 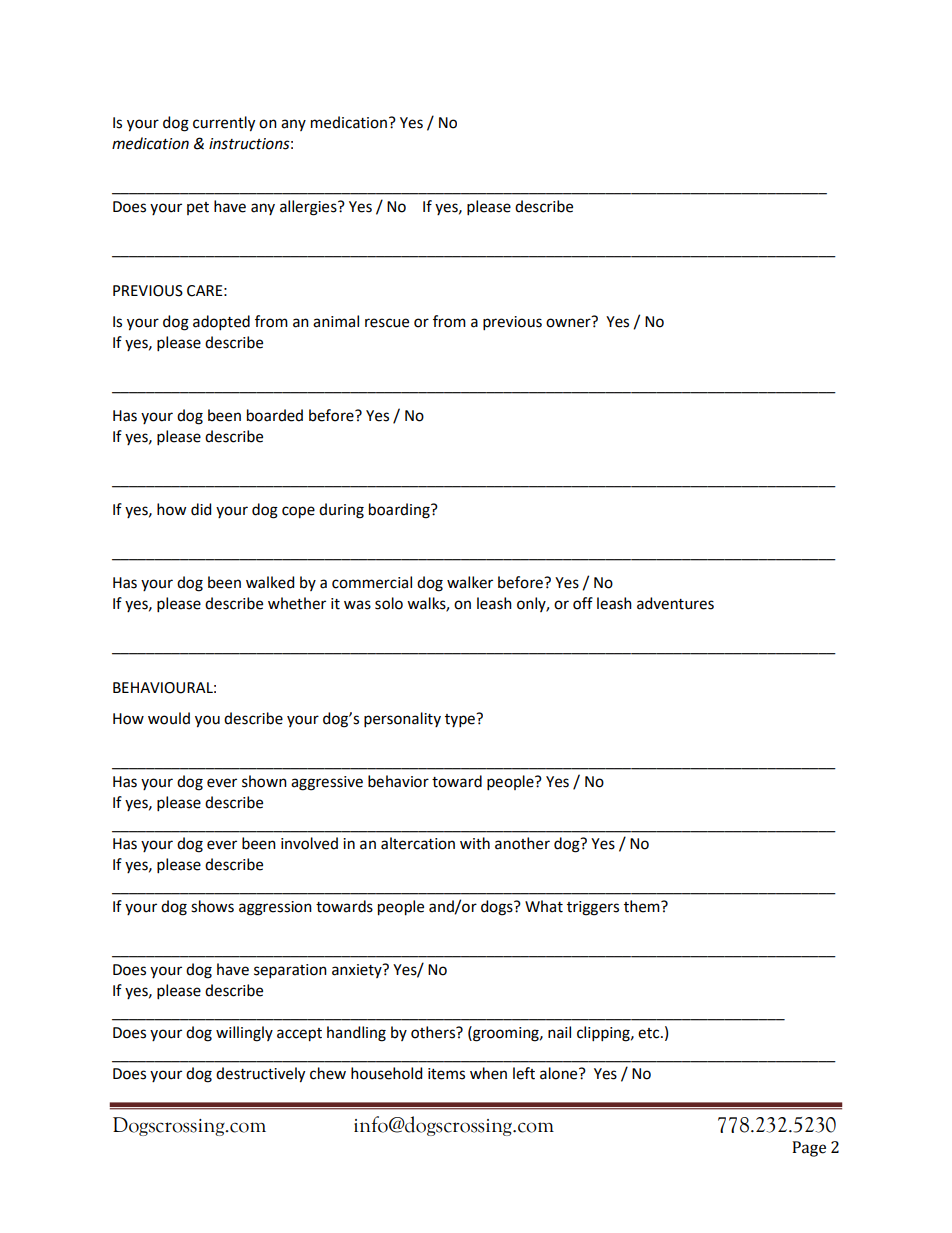 I want to click on allergies, so click(x=309, y=208).
